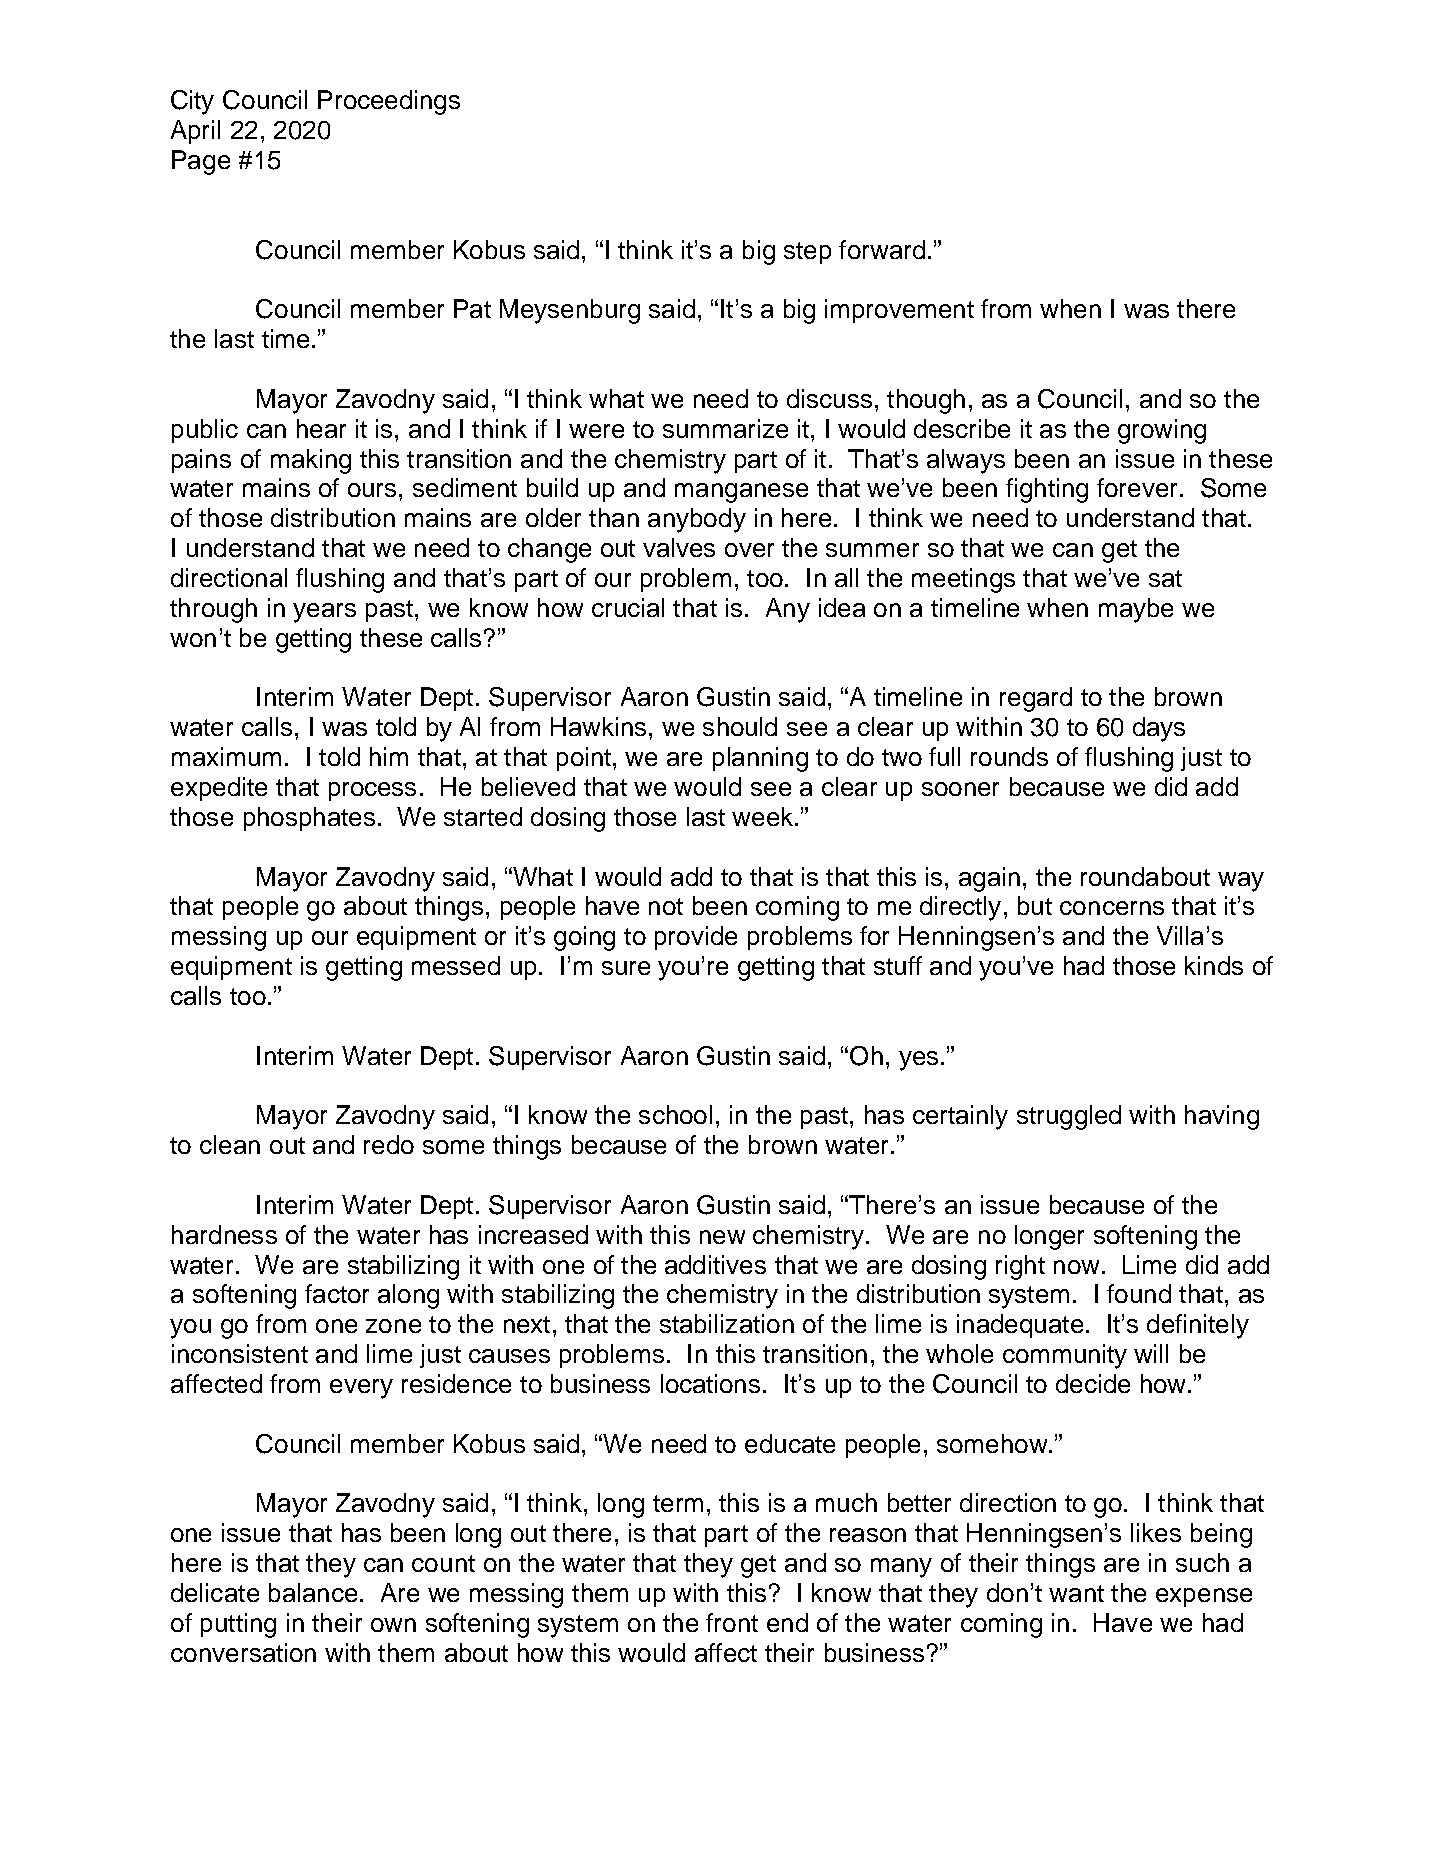 The image size is (1446, 1867). What do you see at coordinates (337, 1293) in the document?
I see `factor` at bounding box center [337, 1293].
